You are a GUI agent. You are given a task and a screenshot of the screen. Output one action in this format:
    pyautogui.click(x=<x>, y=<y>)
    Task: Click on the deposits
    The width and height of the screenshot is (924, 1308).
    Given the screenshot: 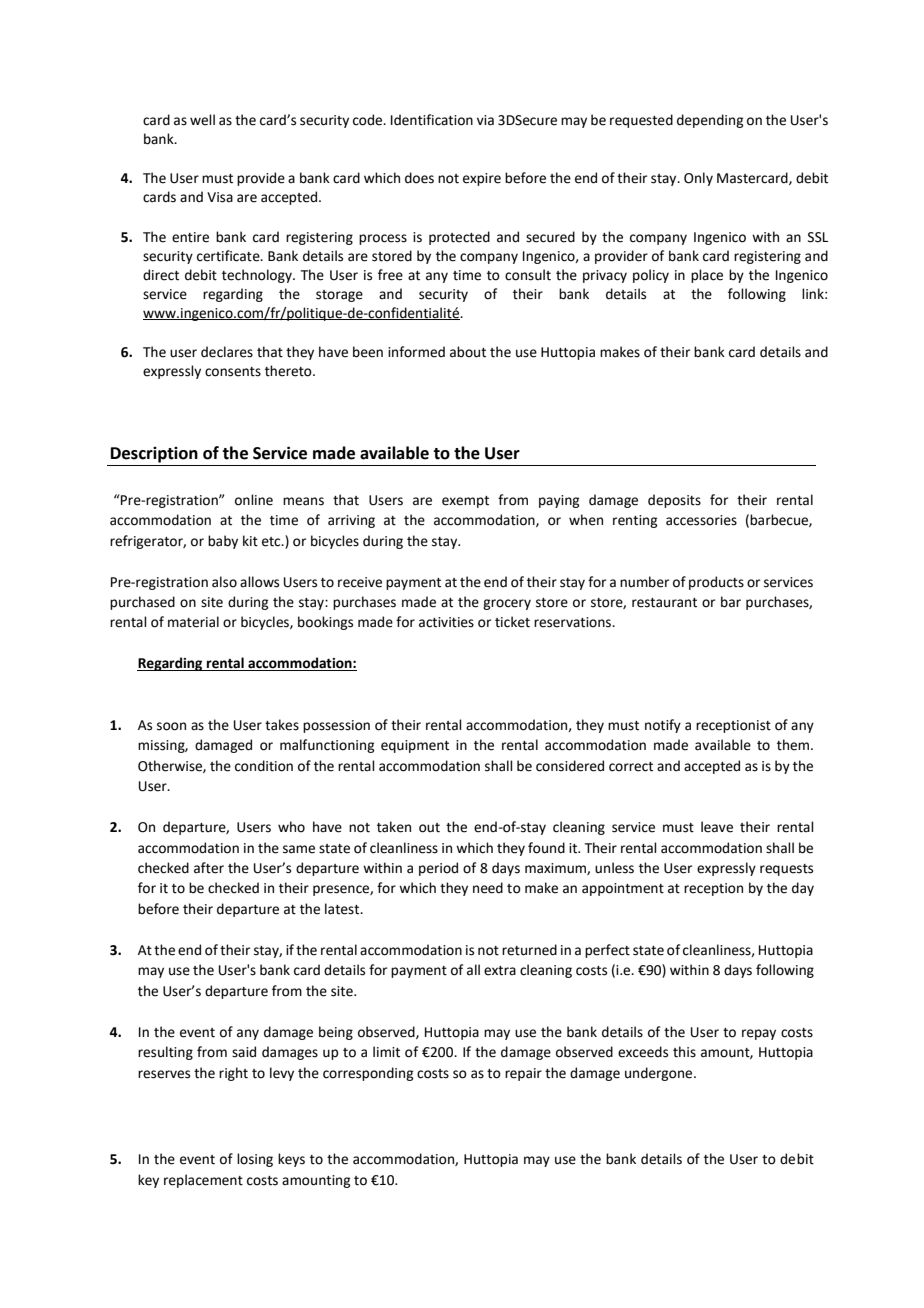 What is the action you would take?
    pyautogui.click(x=674, y=501)
